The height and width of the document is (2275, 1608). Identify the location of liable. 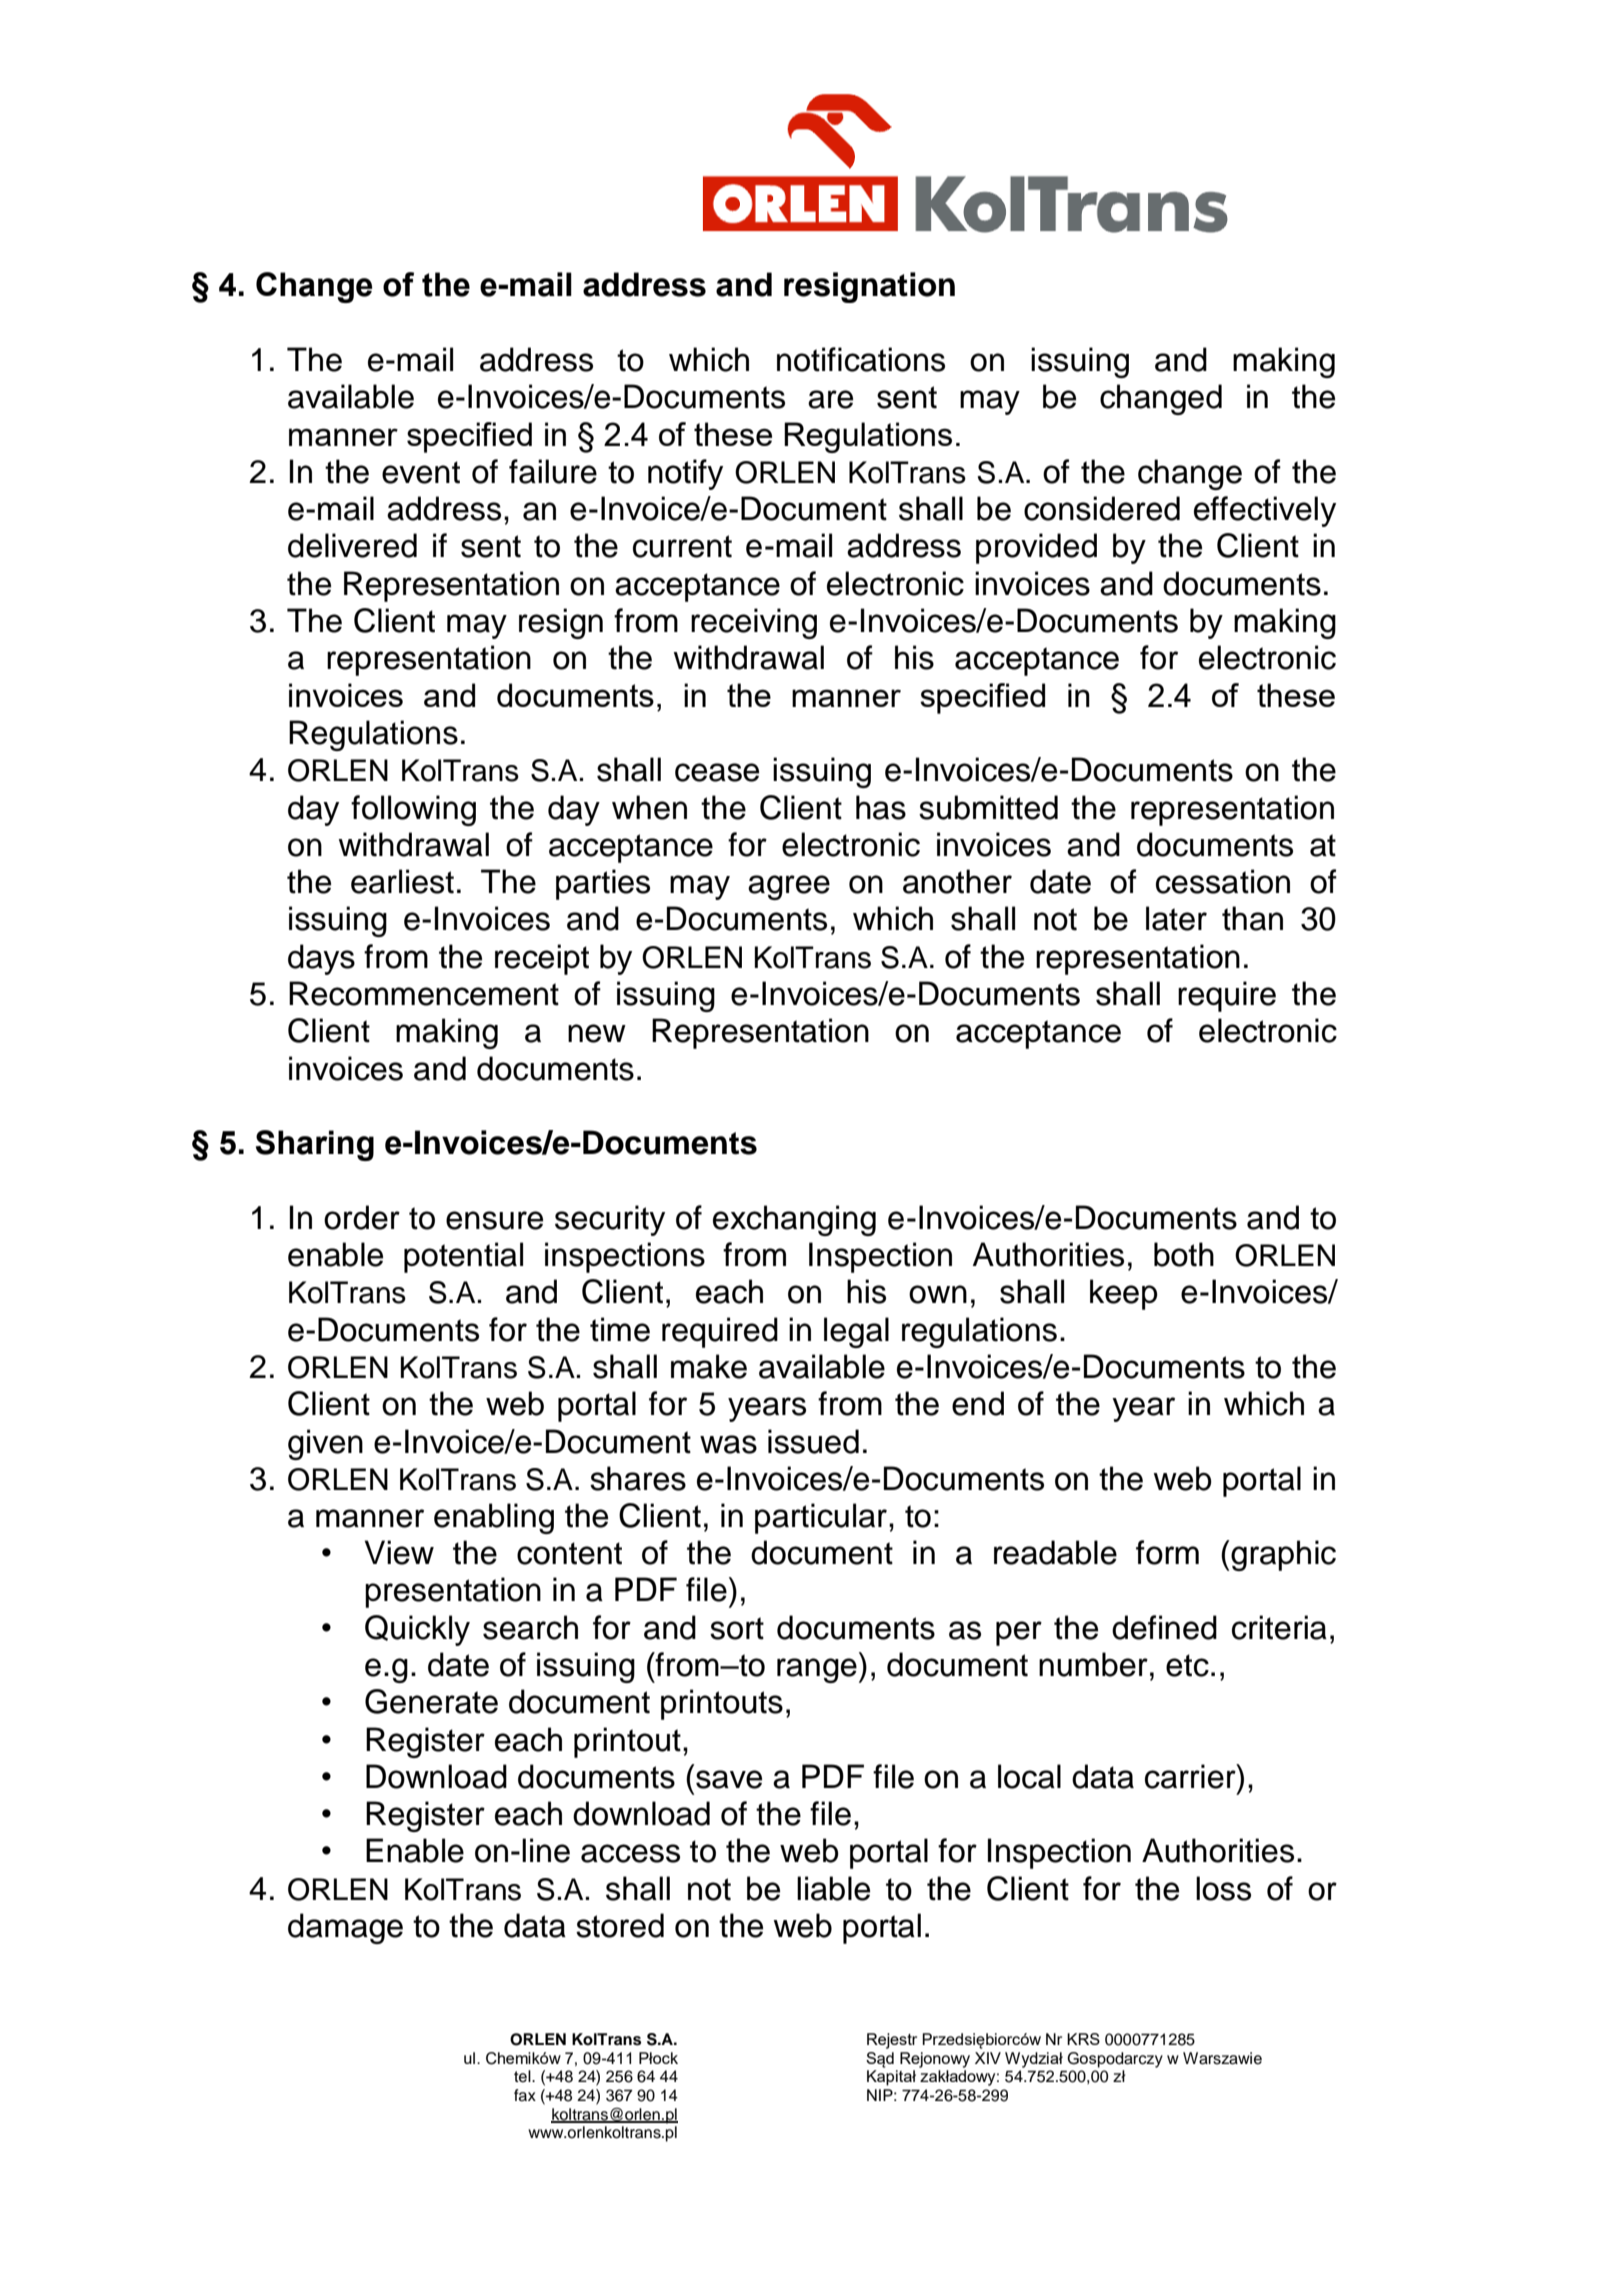
(833, 1888).
